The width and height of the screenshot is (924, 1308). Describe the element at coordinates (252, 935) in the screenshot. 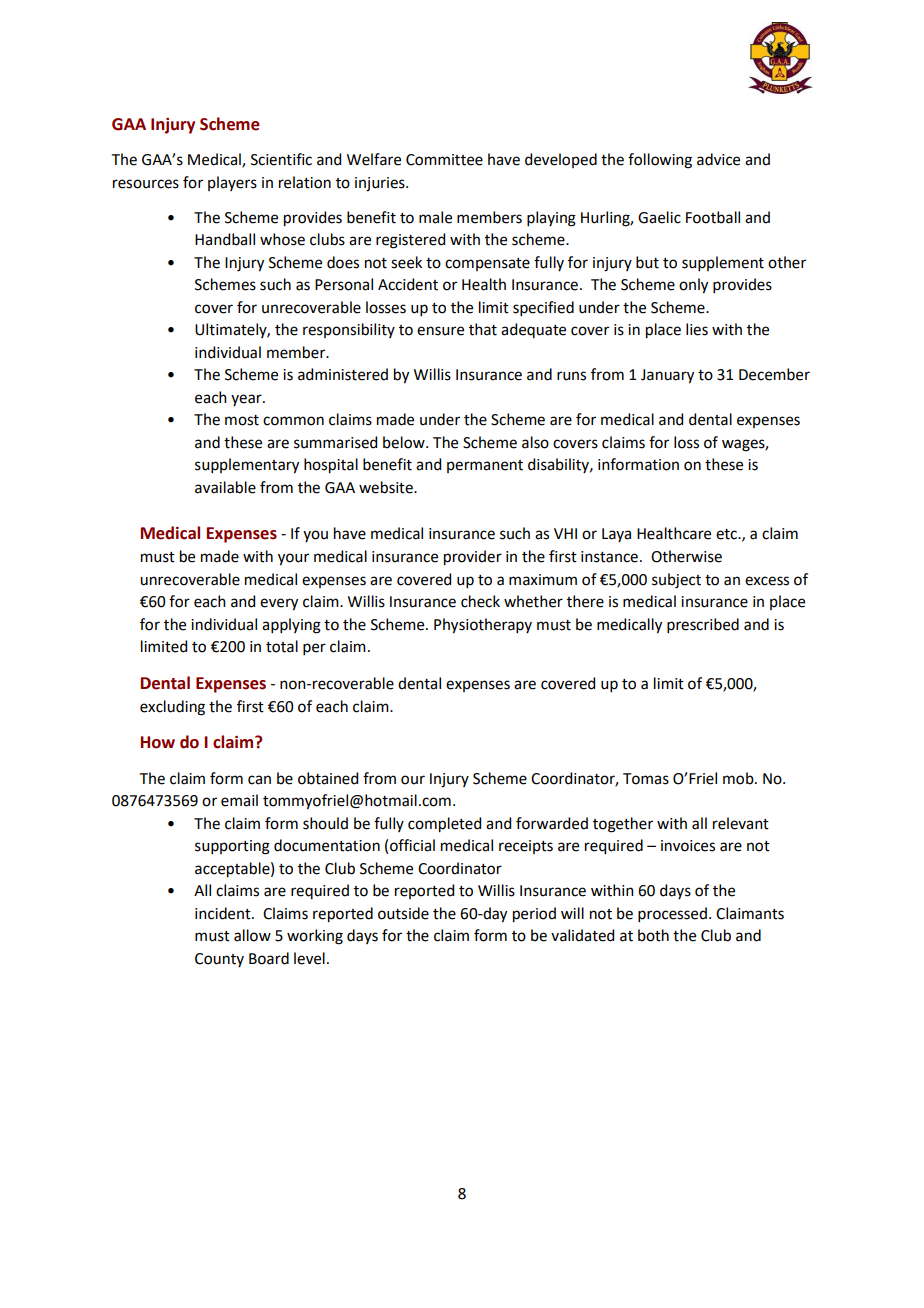

I see `allow` at that location.
